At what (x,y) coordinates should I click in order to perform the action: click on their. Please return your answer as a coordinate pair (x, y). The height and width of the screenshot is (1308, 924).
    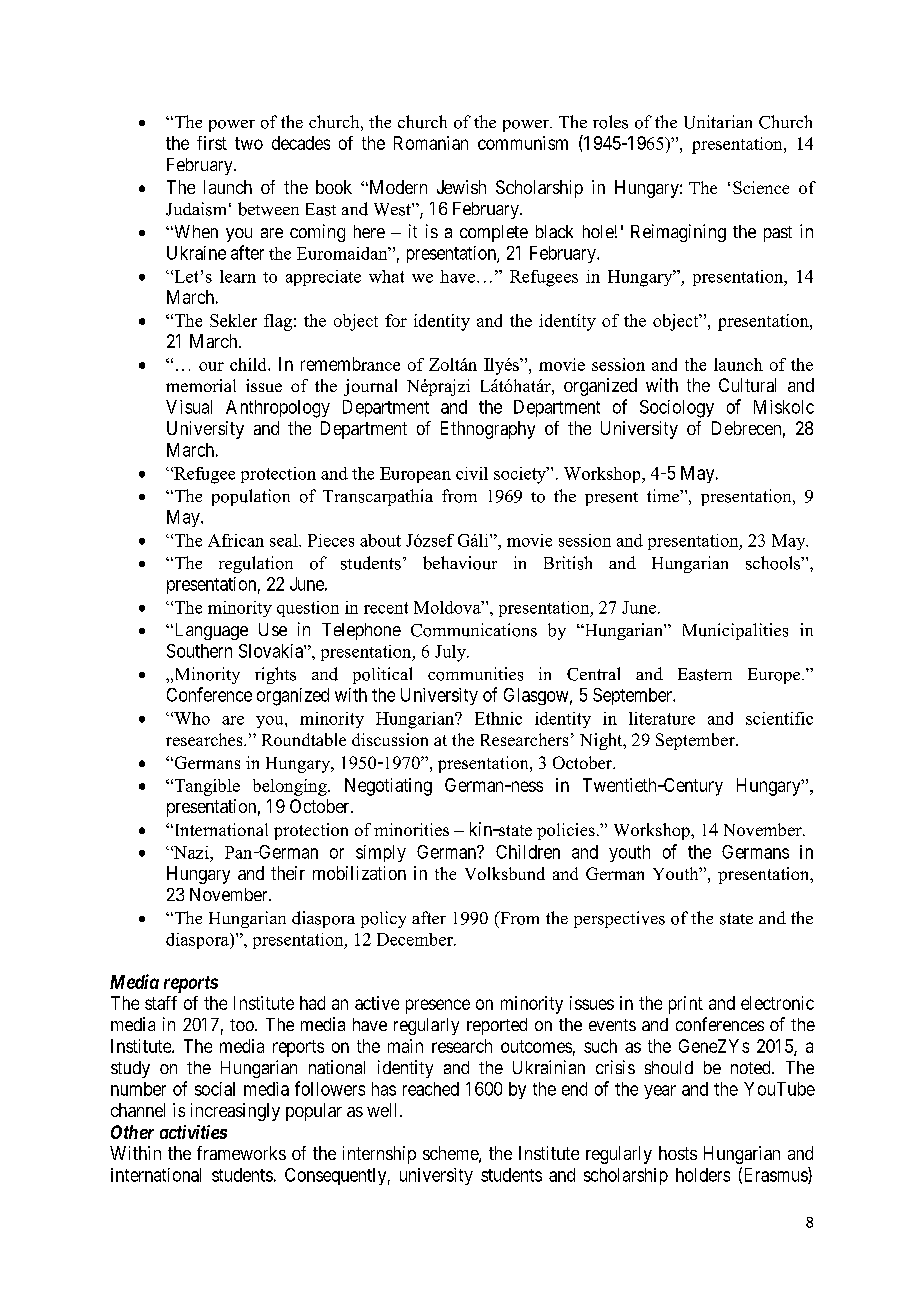
    Looking at the image, I should click on (288, 873).
